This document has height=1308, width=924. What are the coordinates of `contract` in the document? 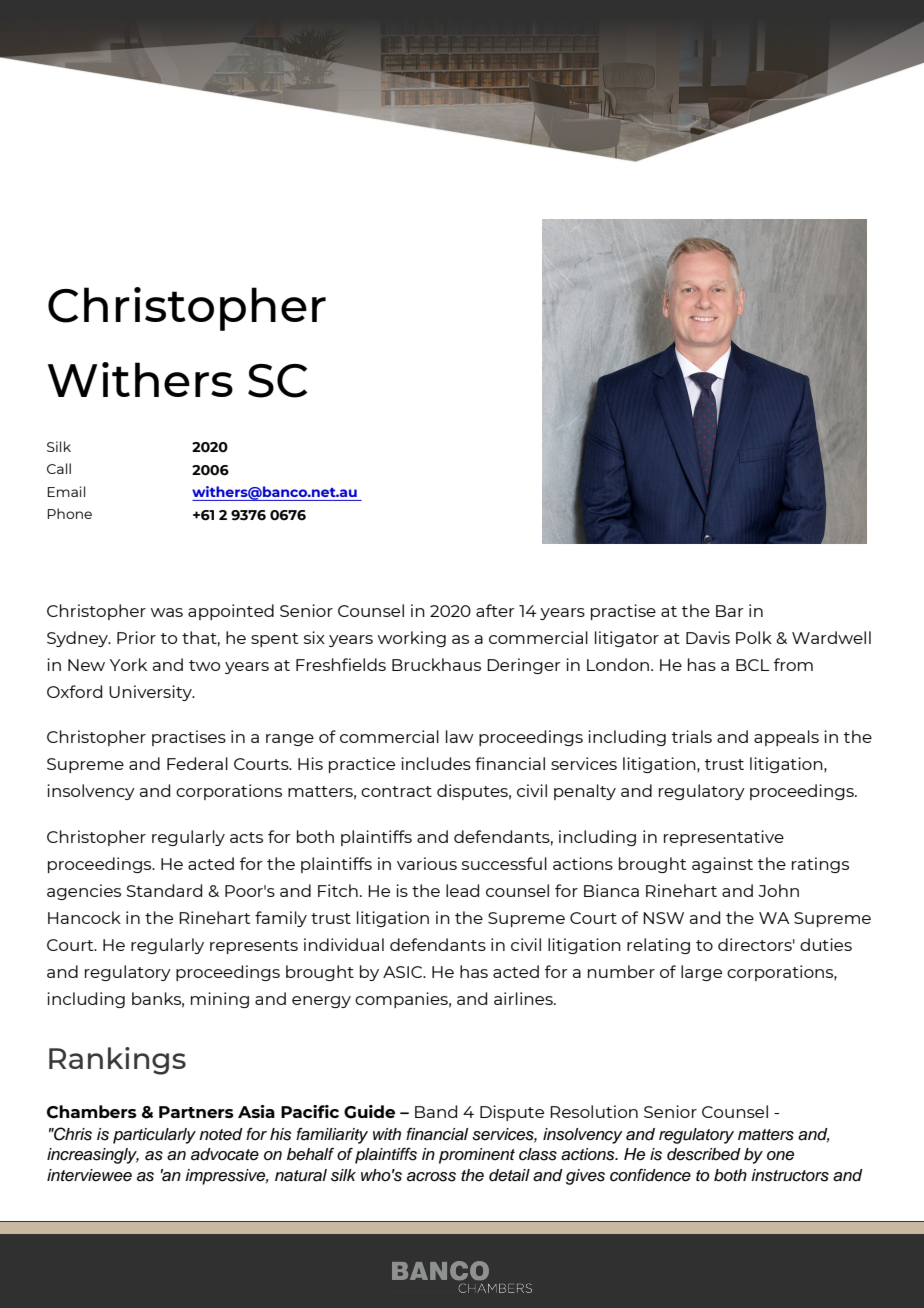 It's located at (396, 791).
